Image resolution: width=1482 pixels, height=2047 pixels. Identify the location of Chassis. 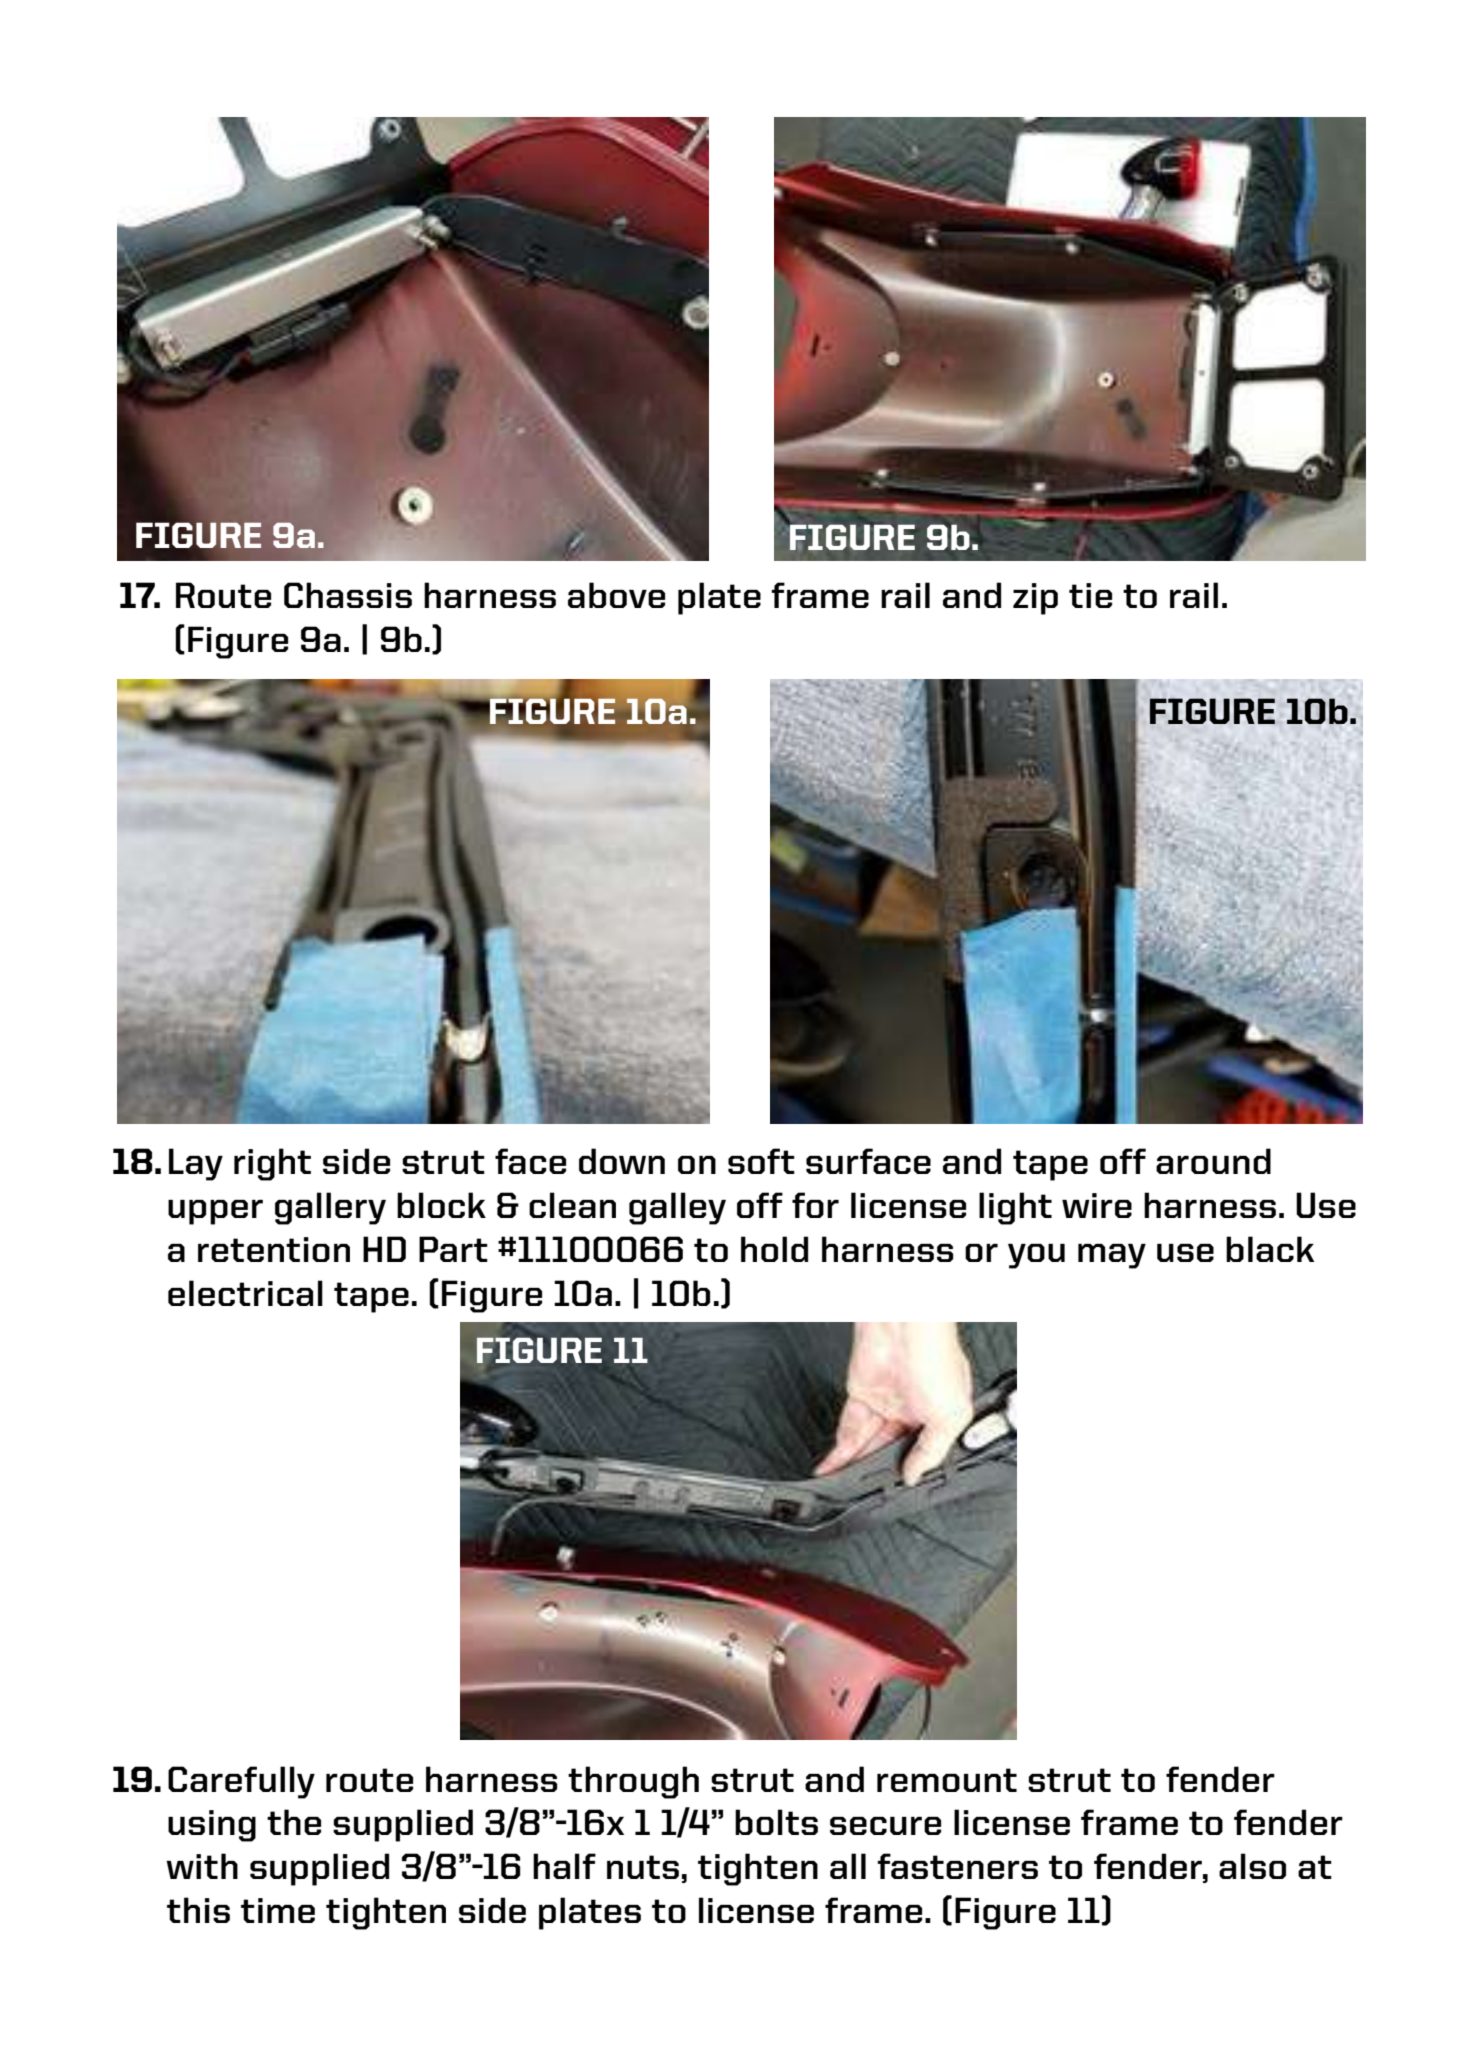
(348, 595).
